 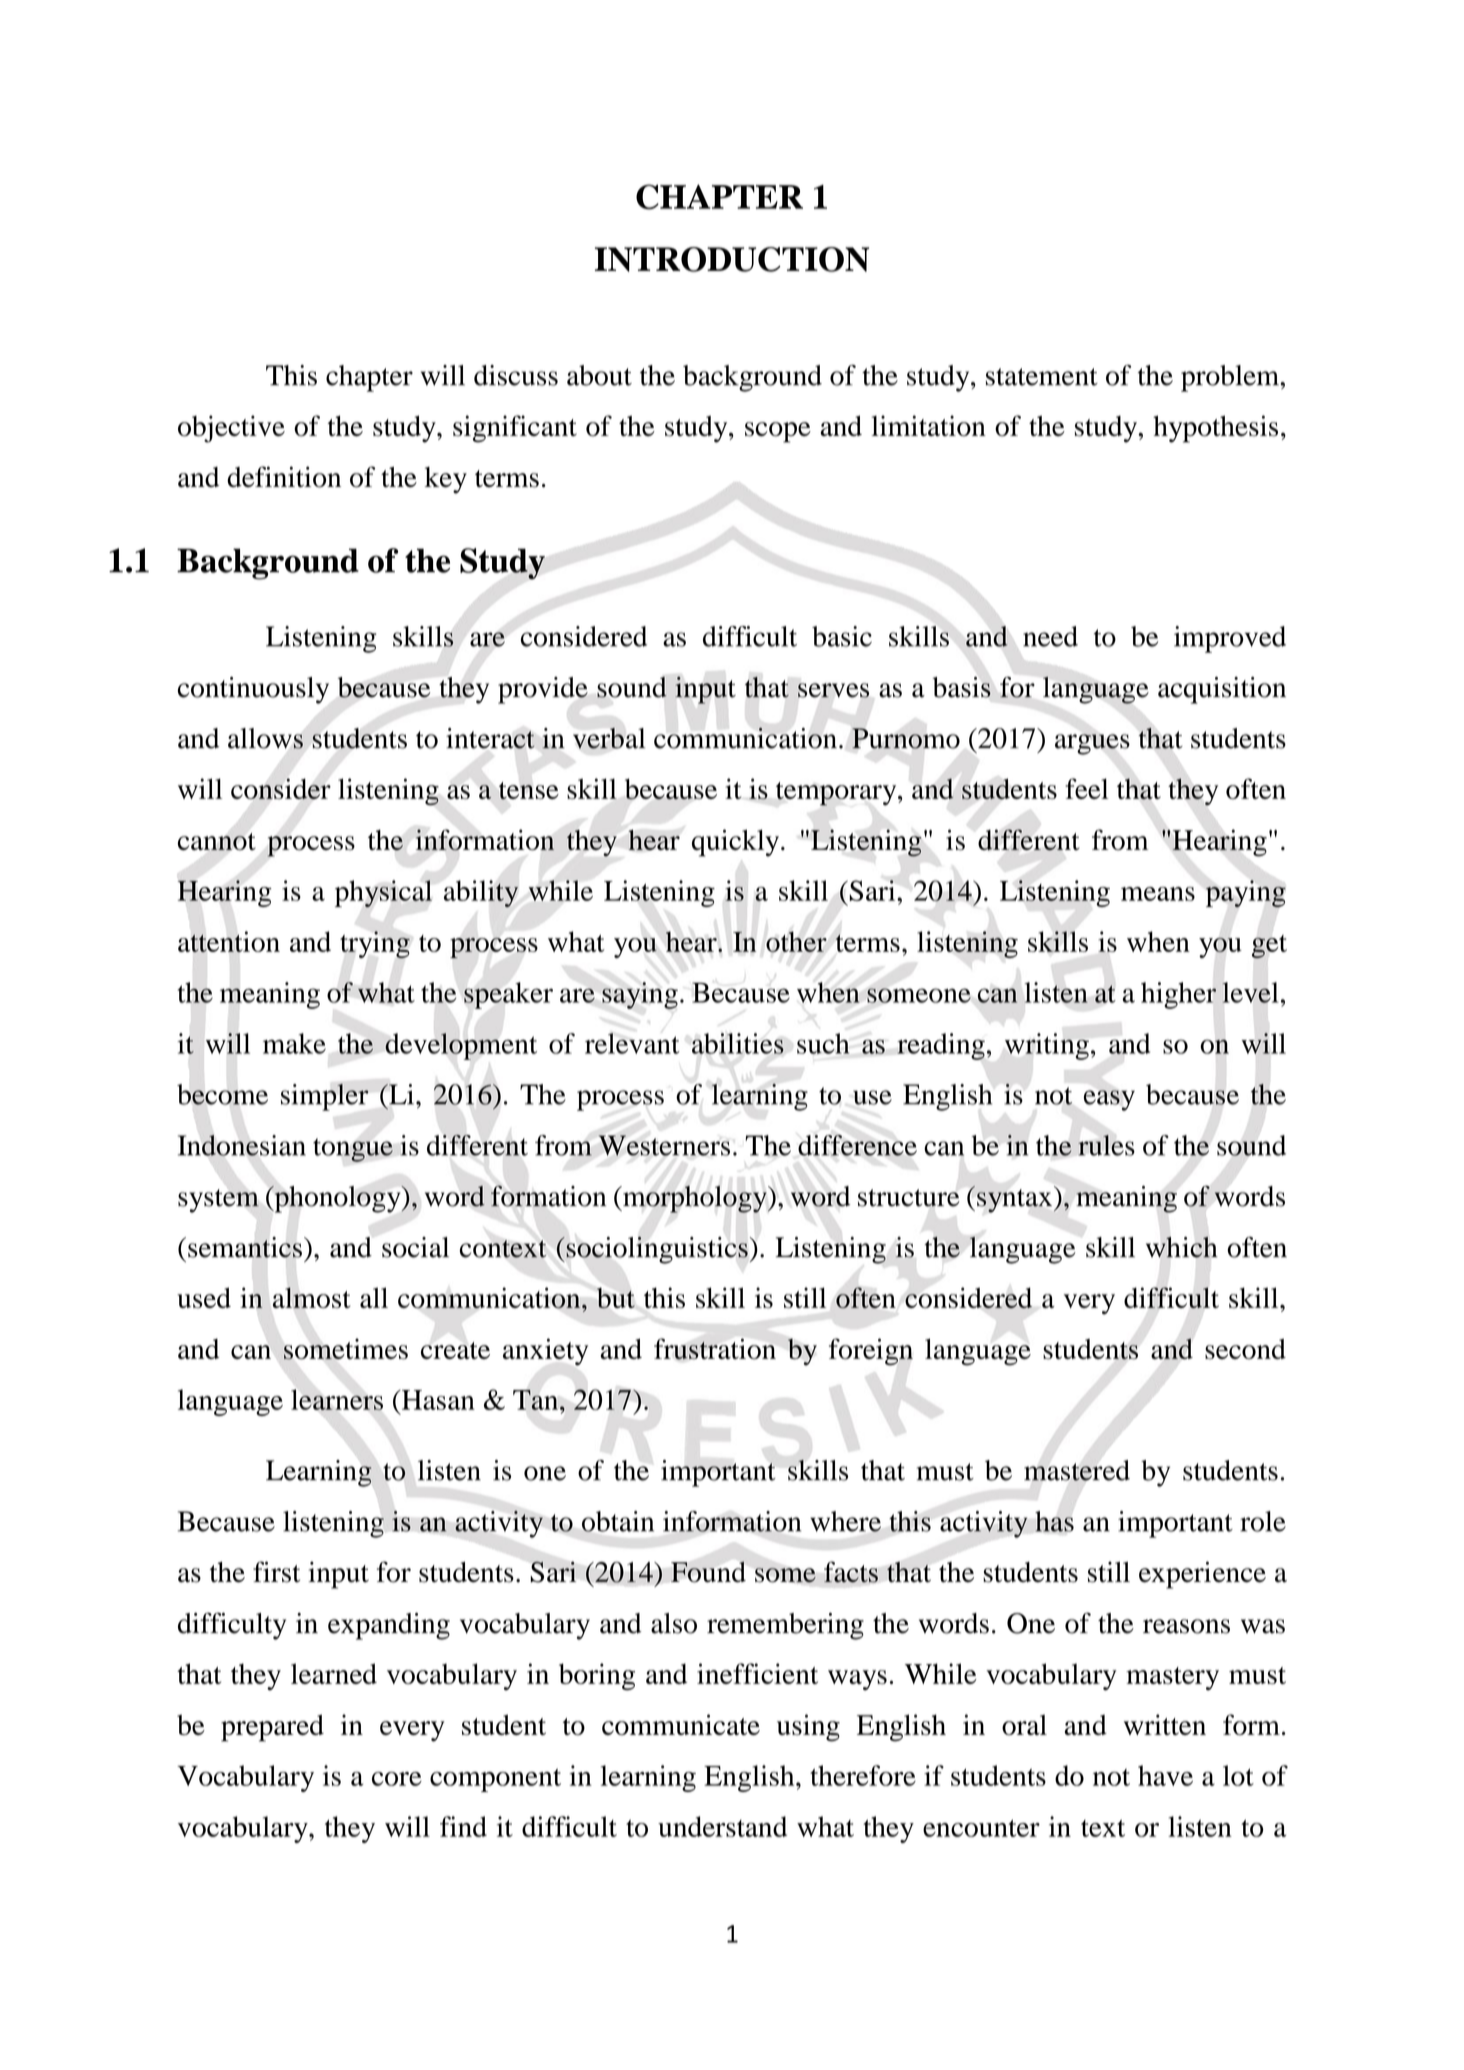 I want to click on make, so click(x=294, y=1043).
